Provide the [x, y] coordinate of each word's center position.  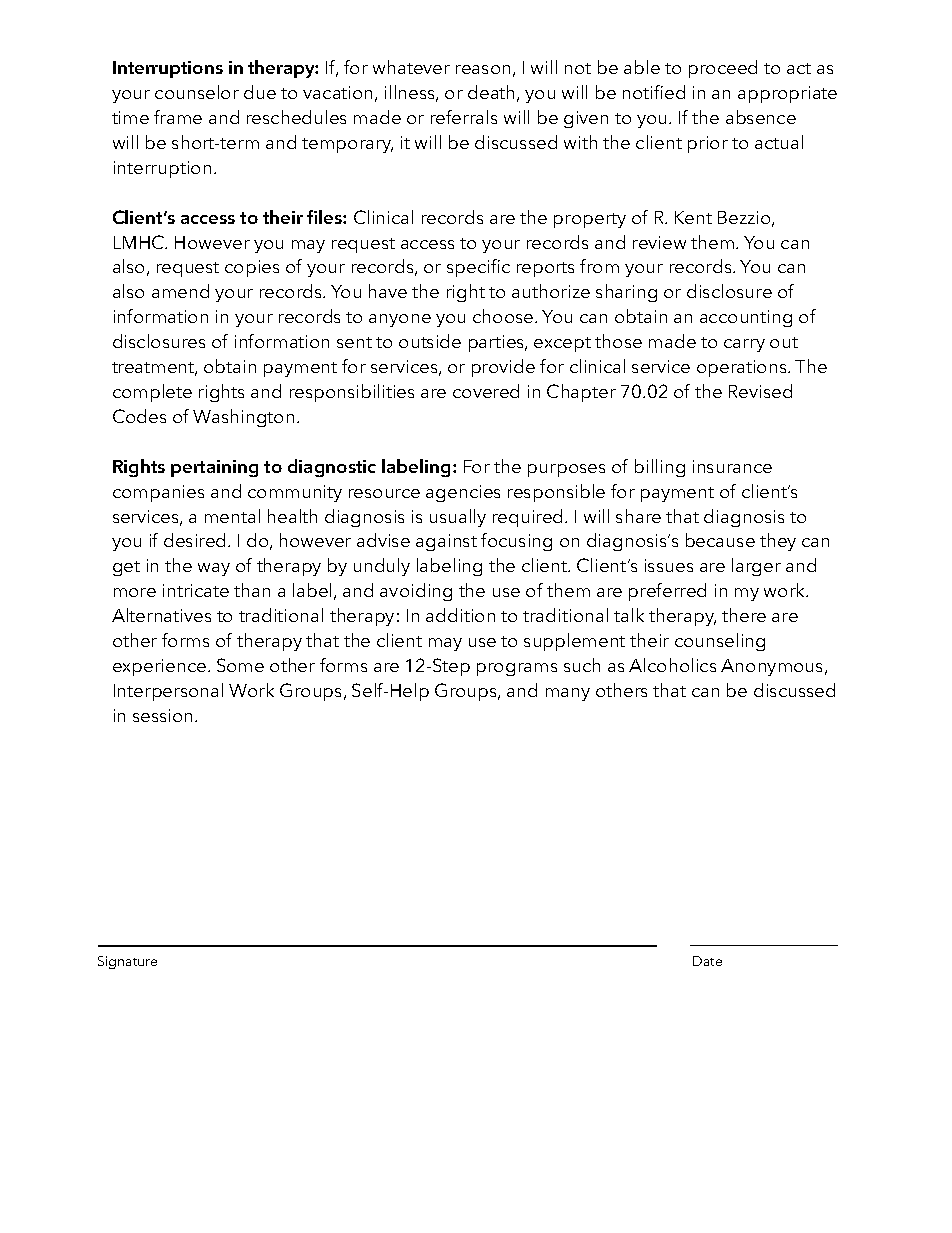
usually [458, 518]
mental [232, 516]
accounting [746, 318]
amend [180, 291]
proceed [723, 69]
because [720, 540]
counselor [197, 92]
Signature [127, 962]
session [164, 715]
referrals [464, 117]
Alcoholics [672, 665]
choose [504, 316]
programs [517, 669]
